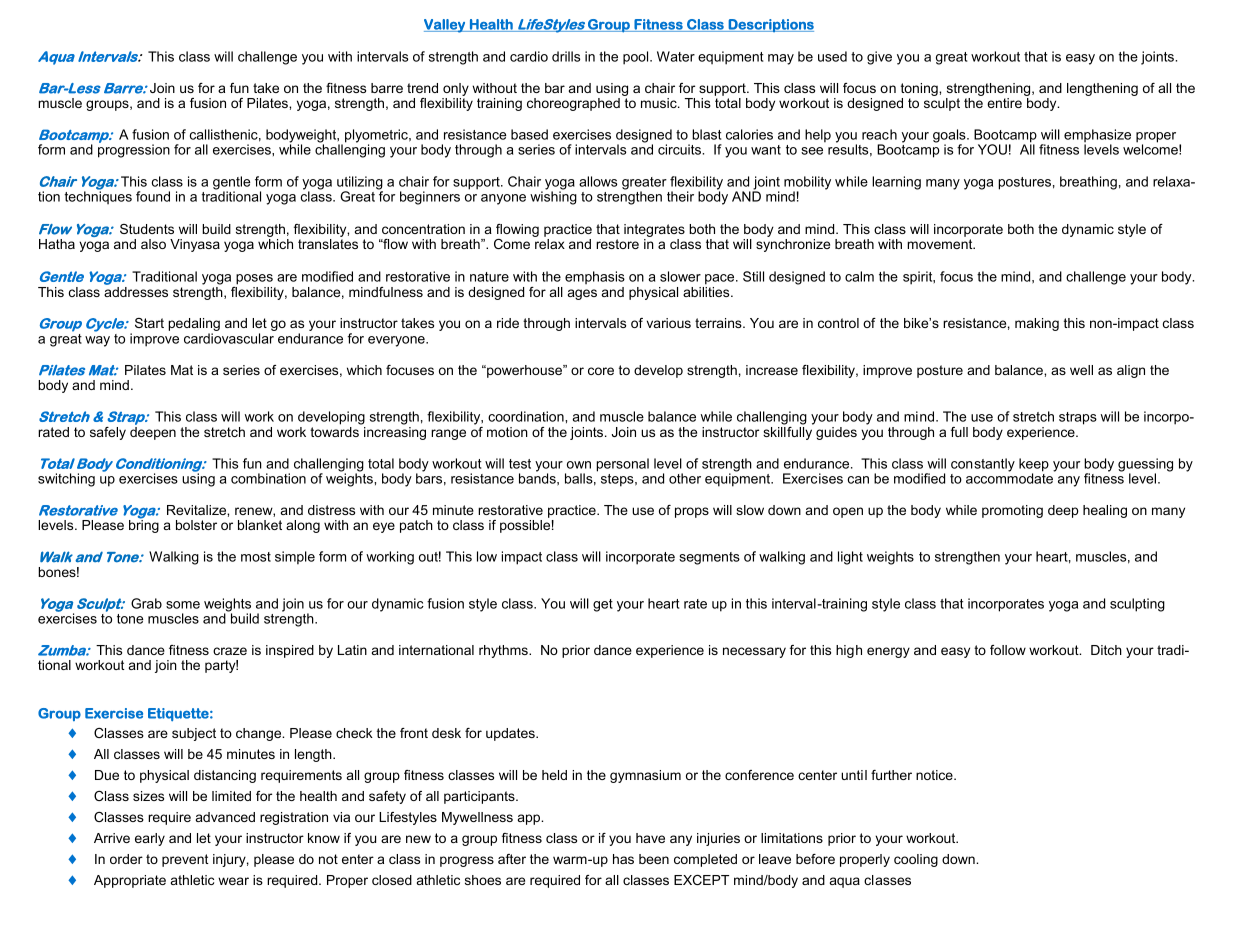 The width and height of the screenshot is (1233, 952). Describe the element at coordinates (504, 651) in the screenshot. I see `rhythms` at that location.
